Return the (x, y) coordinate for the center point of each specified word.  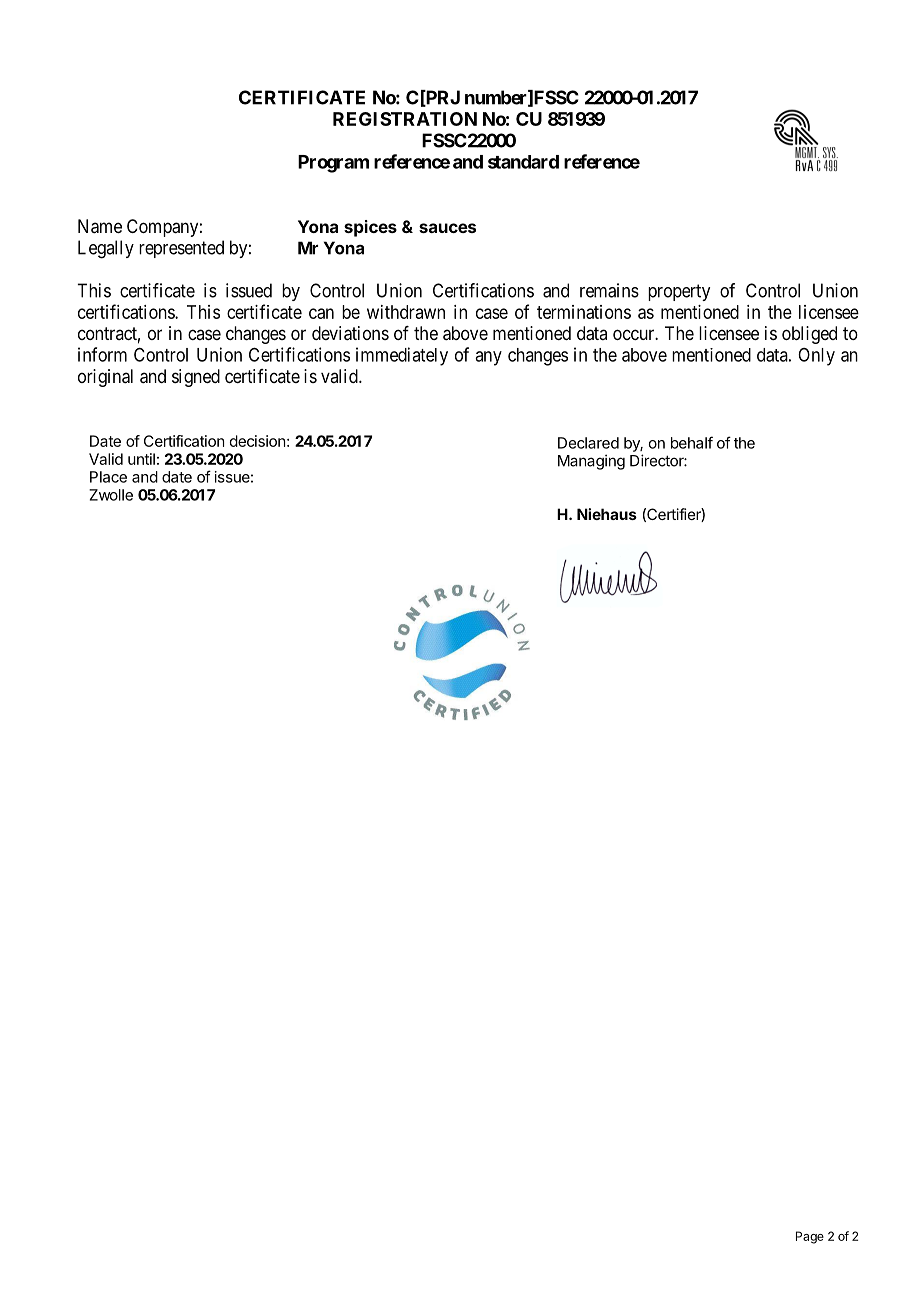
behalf (692, 442)
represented (181, 249)
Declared (588, 443)
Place (108, 477)
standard (523, 162)
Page (810, 1237)
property (679, 292)
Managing (591, 462)
